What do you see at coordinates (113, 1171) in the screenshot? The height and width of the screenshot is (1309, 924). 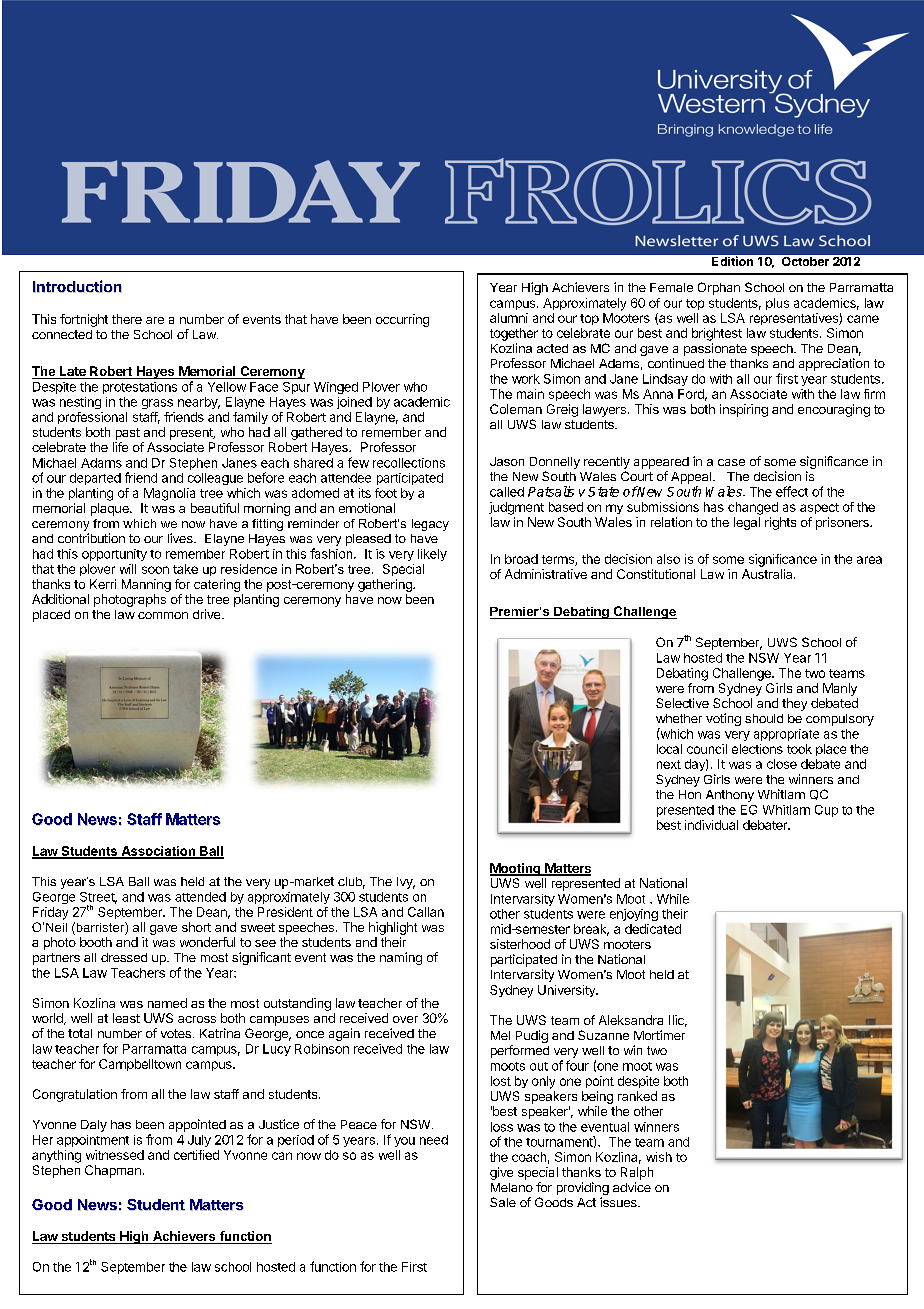 I see `Chapman` at bounding box center [113, 1171].
